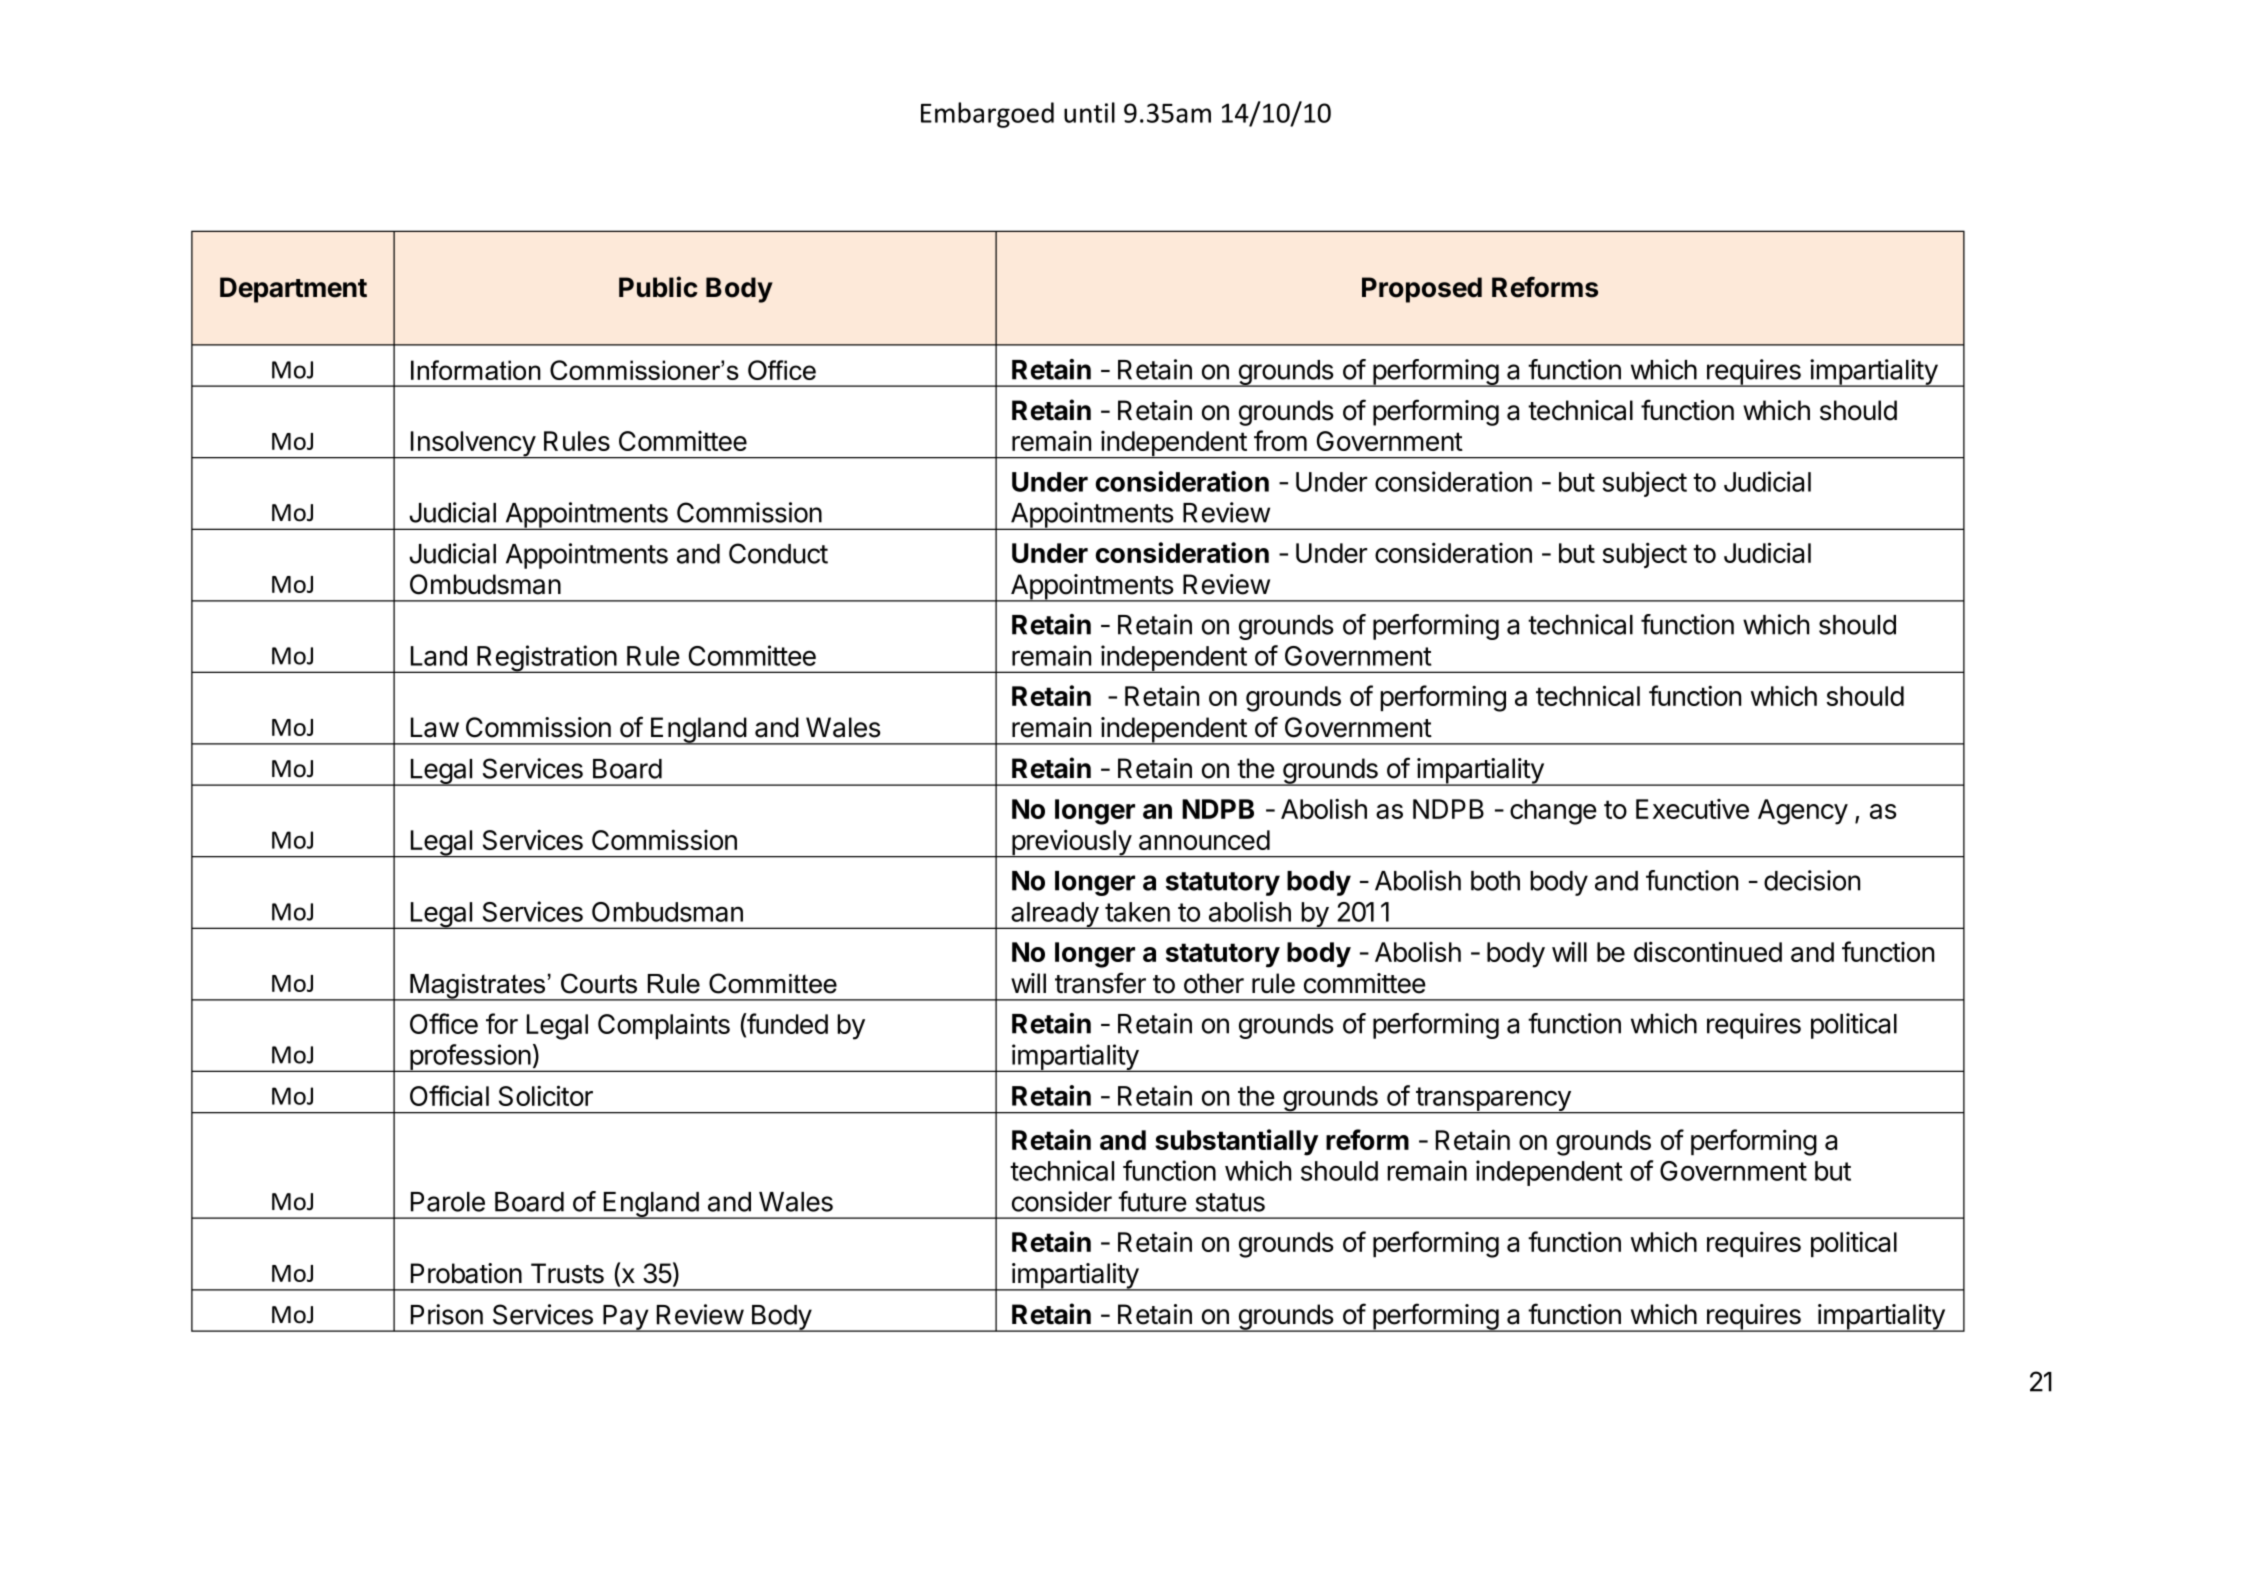  Describe the element at coordinates (1230, 1202) in the screenshot. I see `status` at that location.
